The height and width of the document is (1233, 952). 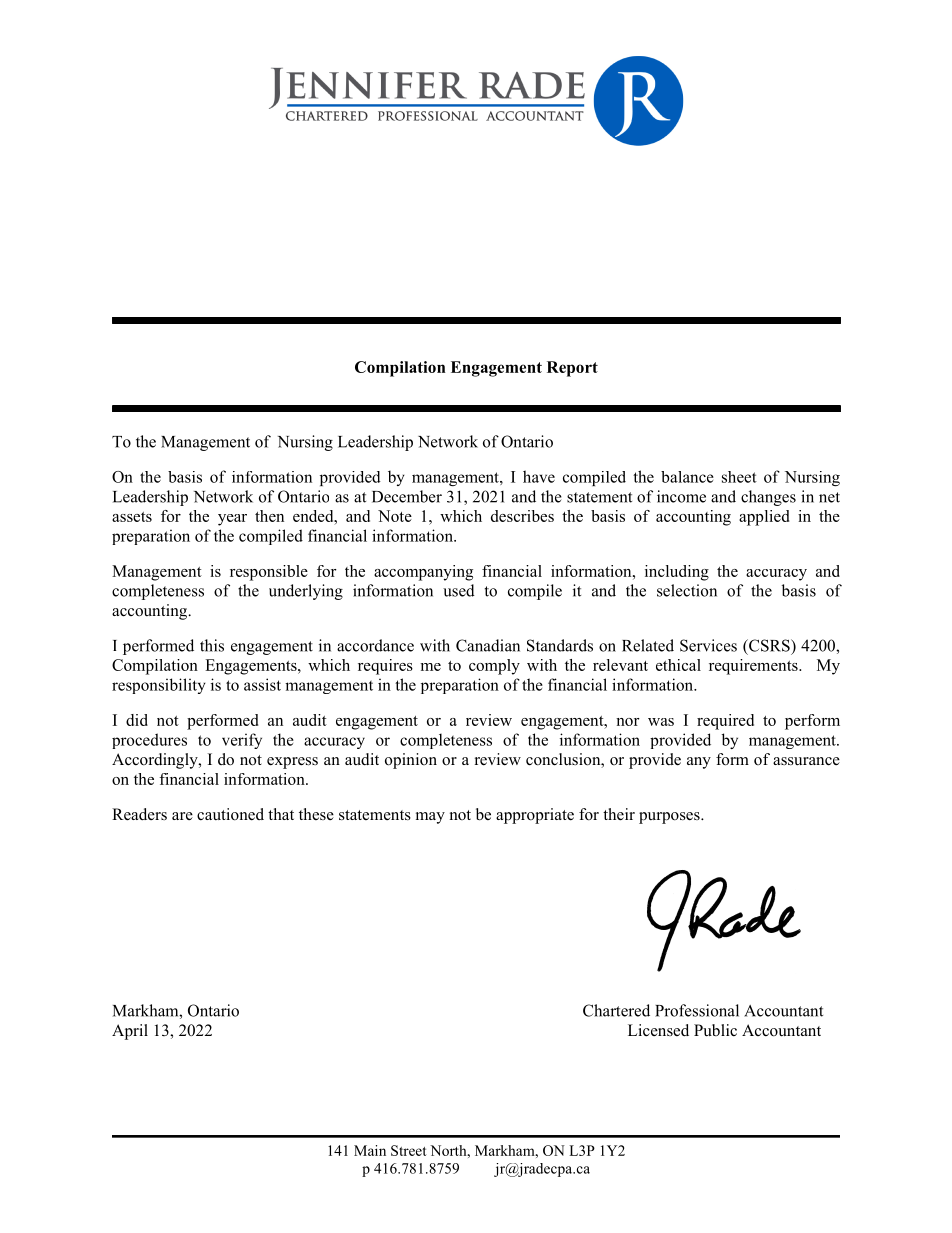 I want to click on Chartered, so click(x=616, y=1010).
